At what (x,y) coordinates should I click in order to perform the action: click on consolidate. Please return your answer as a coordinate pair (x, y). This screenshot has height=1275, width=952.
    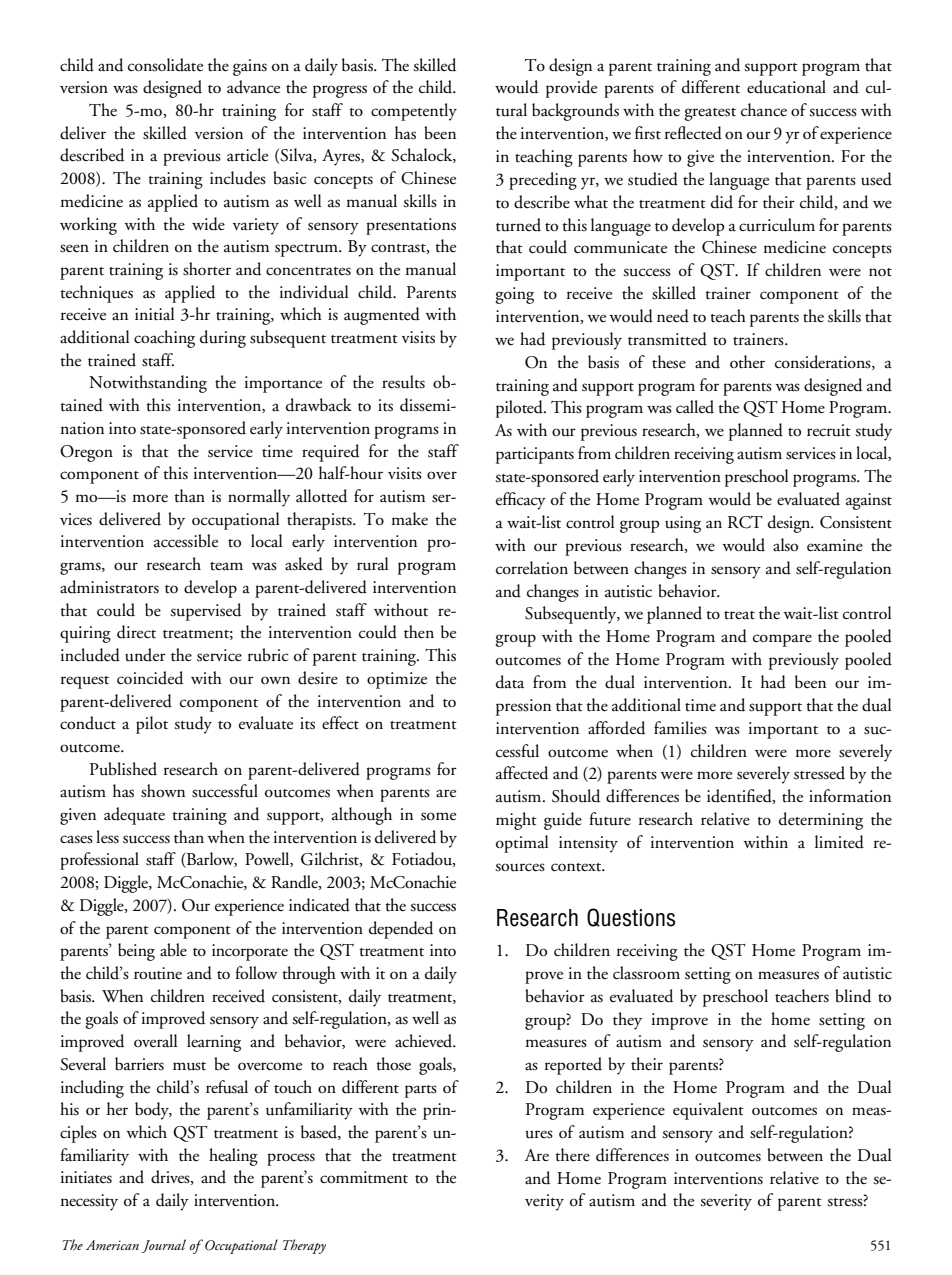
    Looking at the image, I should click on (165, 65).
